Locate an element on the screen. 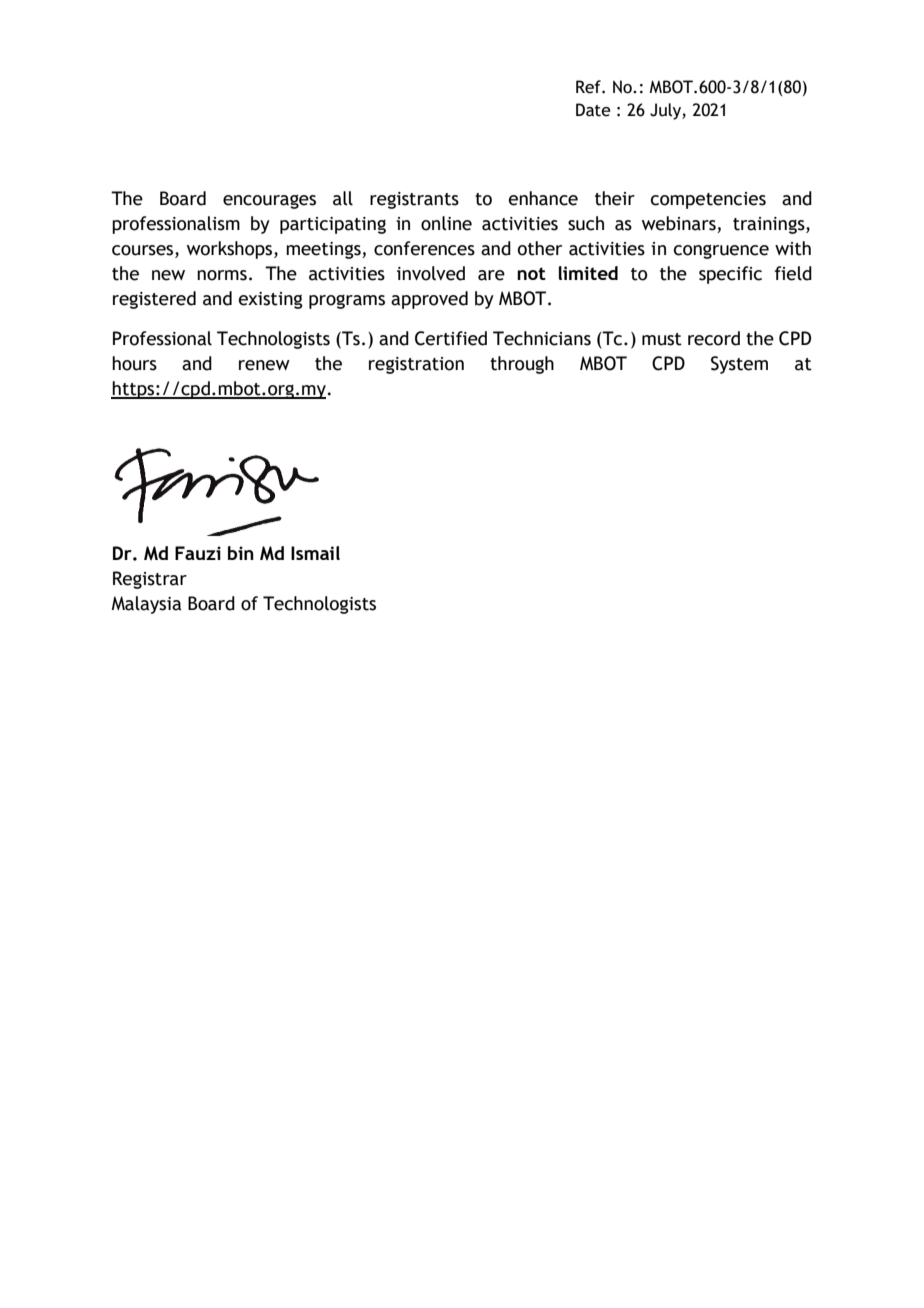 The image size is (924, 1308). Ref is located at coordinates (589, 87).
